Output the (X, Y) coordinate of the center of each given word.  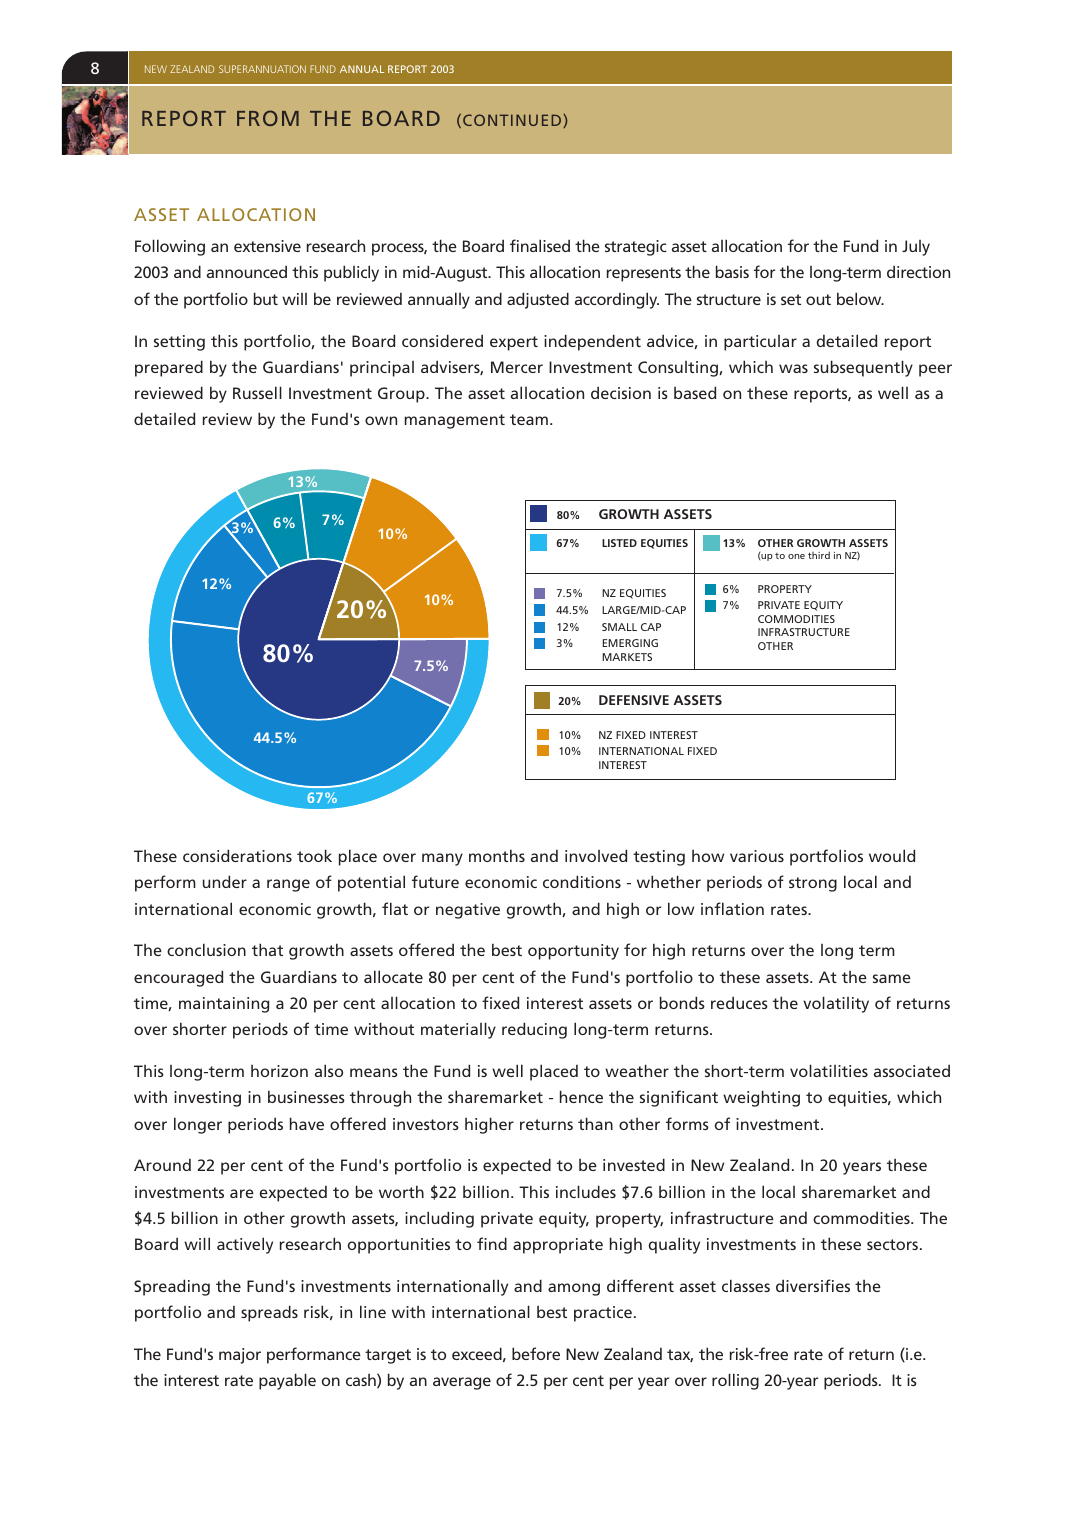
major (240, 1356)
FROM (268, 118)
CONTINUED (513, 121)
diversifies (813, 1285)
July (916, 248)
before (536, 1353)
